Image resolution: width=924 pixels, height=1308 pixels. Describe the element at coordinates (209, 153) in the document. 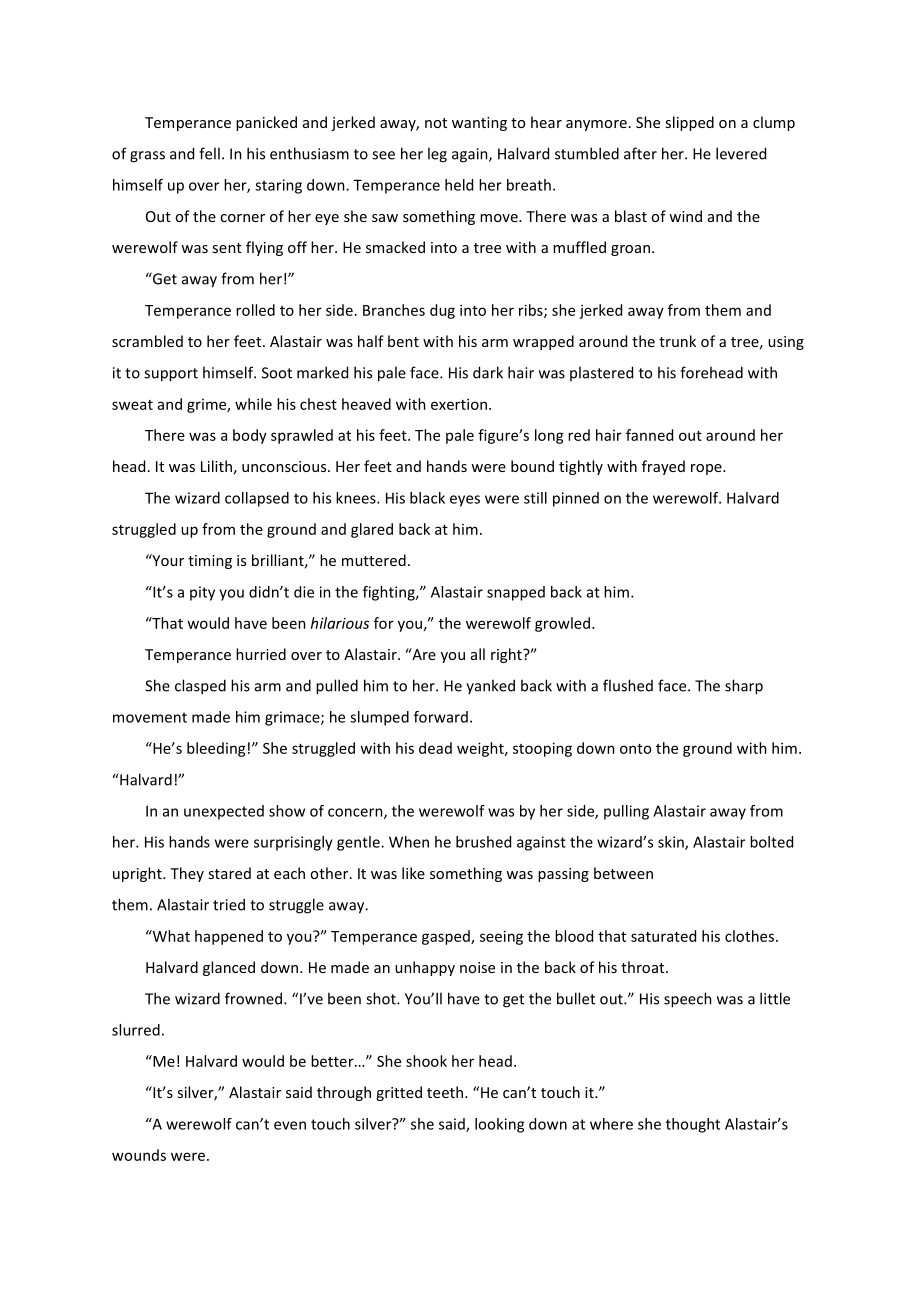

I see `fell` at that location.
